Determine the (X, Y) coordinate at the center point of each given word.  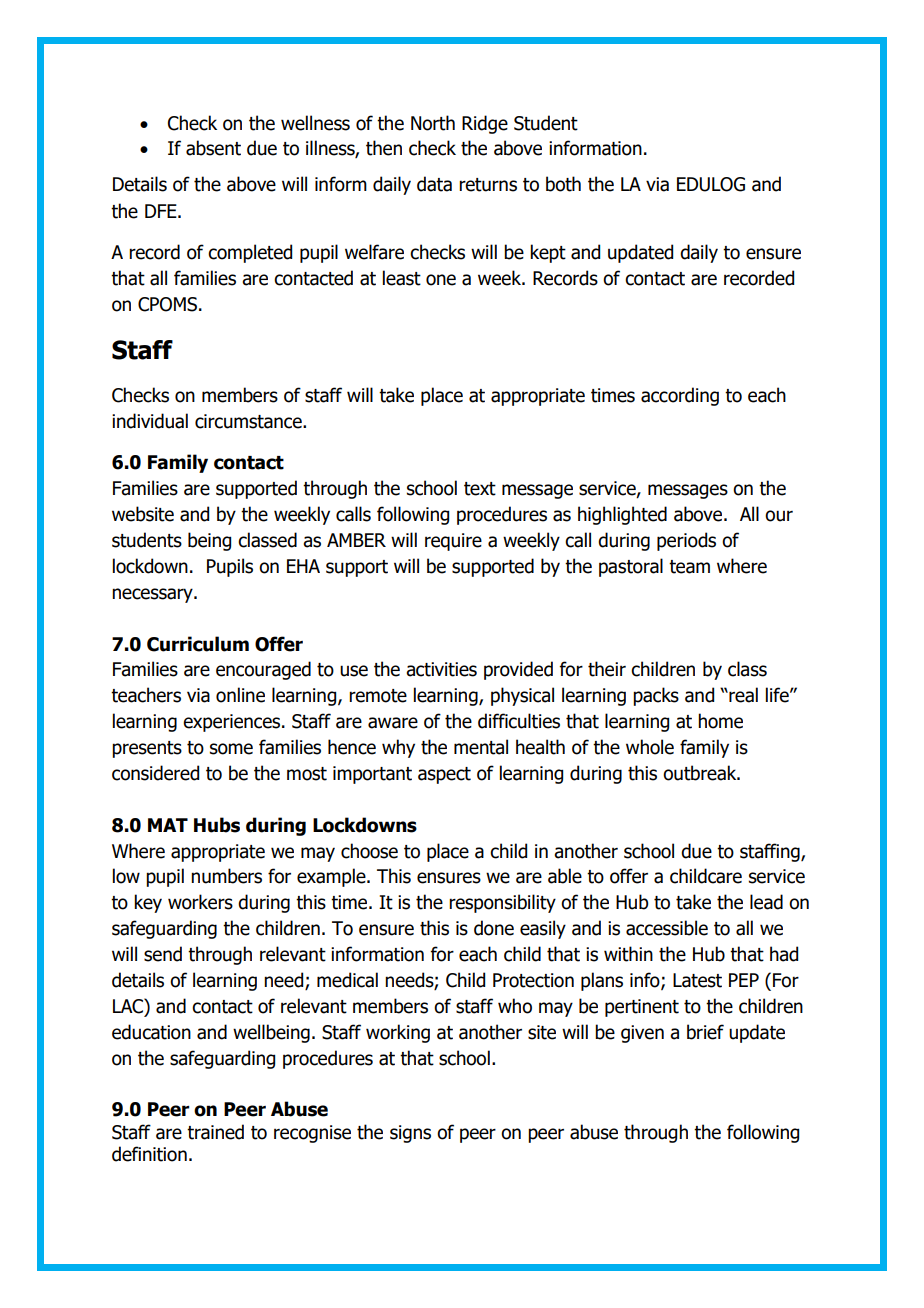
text (480, 489)
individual (150, 421)
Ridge (485, 124)
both (563, 184)
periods (686, 541)
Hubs (217, 825)
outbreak (701, 773)
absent (213, 148)
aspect (444, 775)
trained (215, 1132)
